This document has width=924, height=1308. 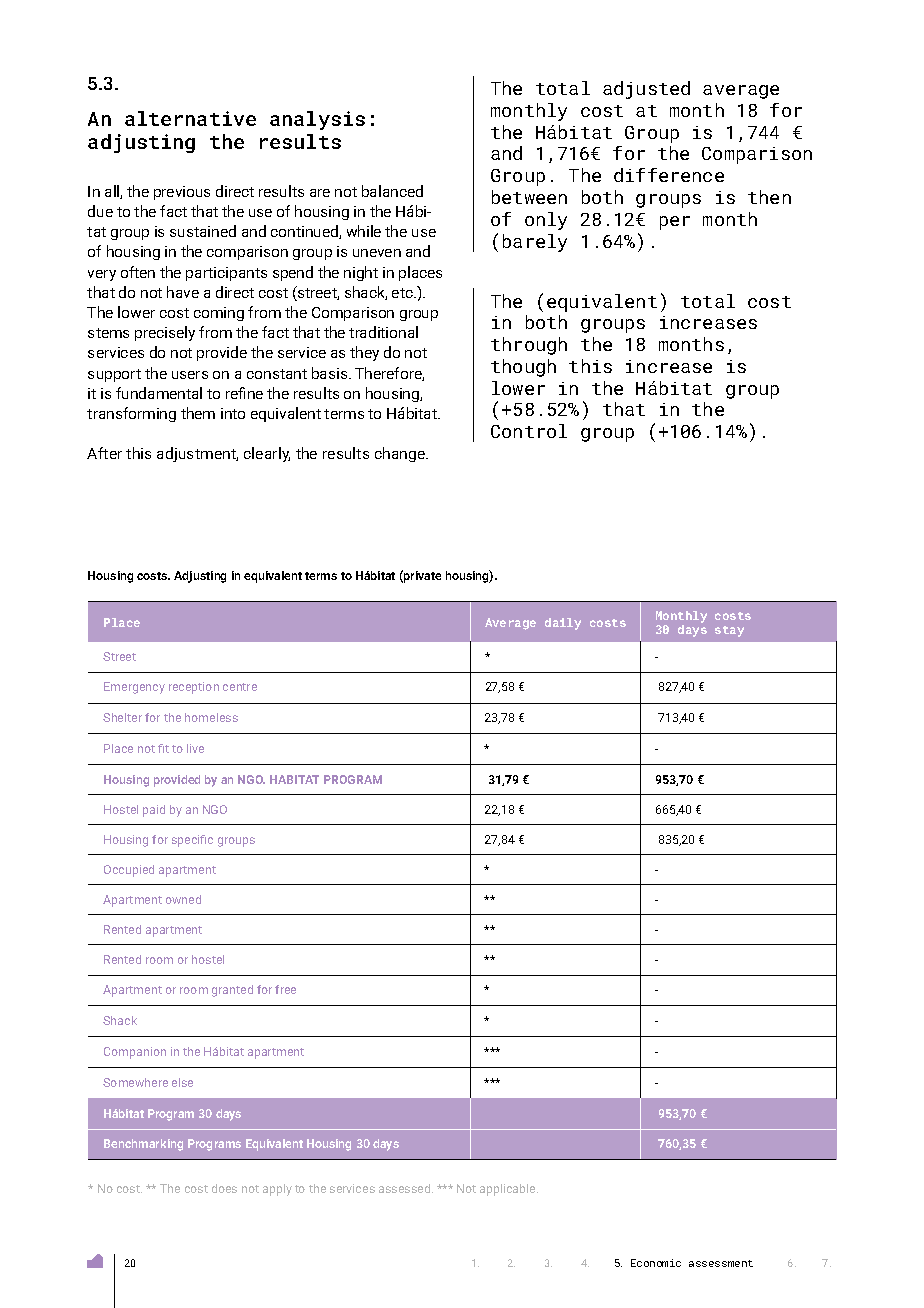 I want to click on does, so click(x=224, y=1188).
